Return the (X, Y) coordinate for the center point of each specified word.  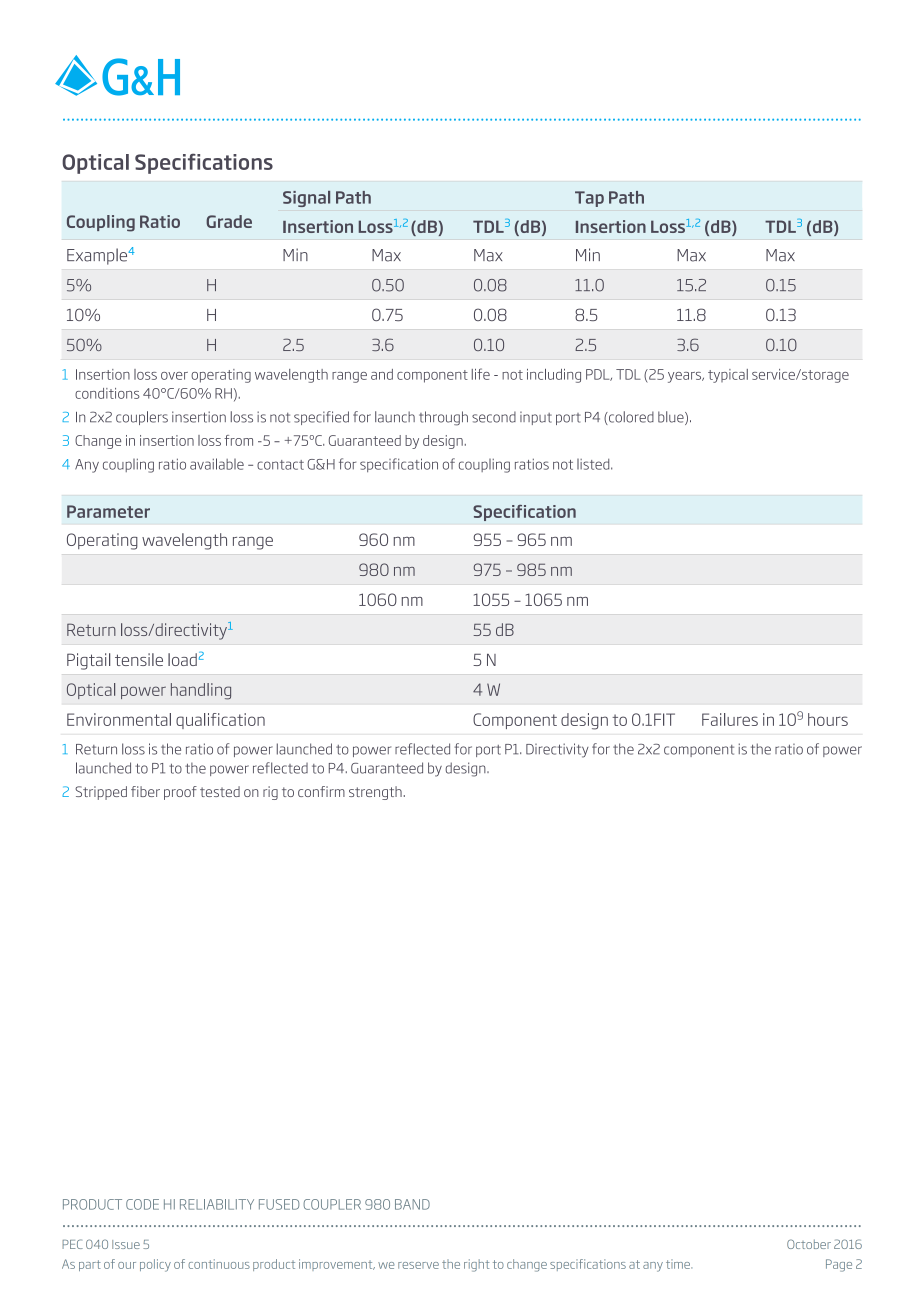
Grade (229, 221)
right (476, 1265)
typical (728, 376)
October (809, 1244)
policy (155, 1265)
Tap (589, 199)
